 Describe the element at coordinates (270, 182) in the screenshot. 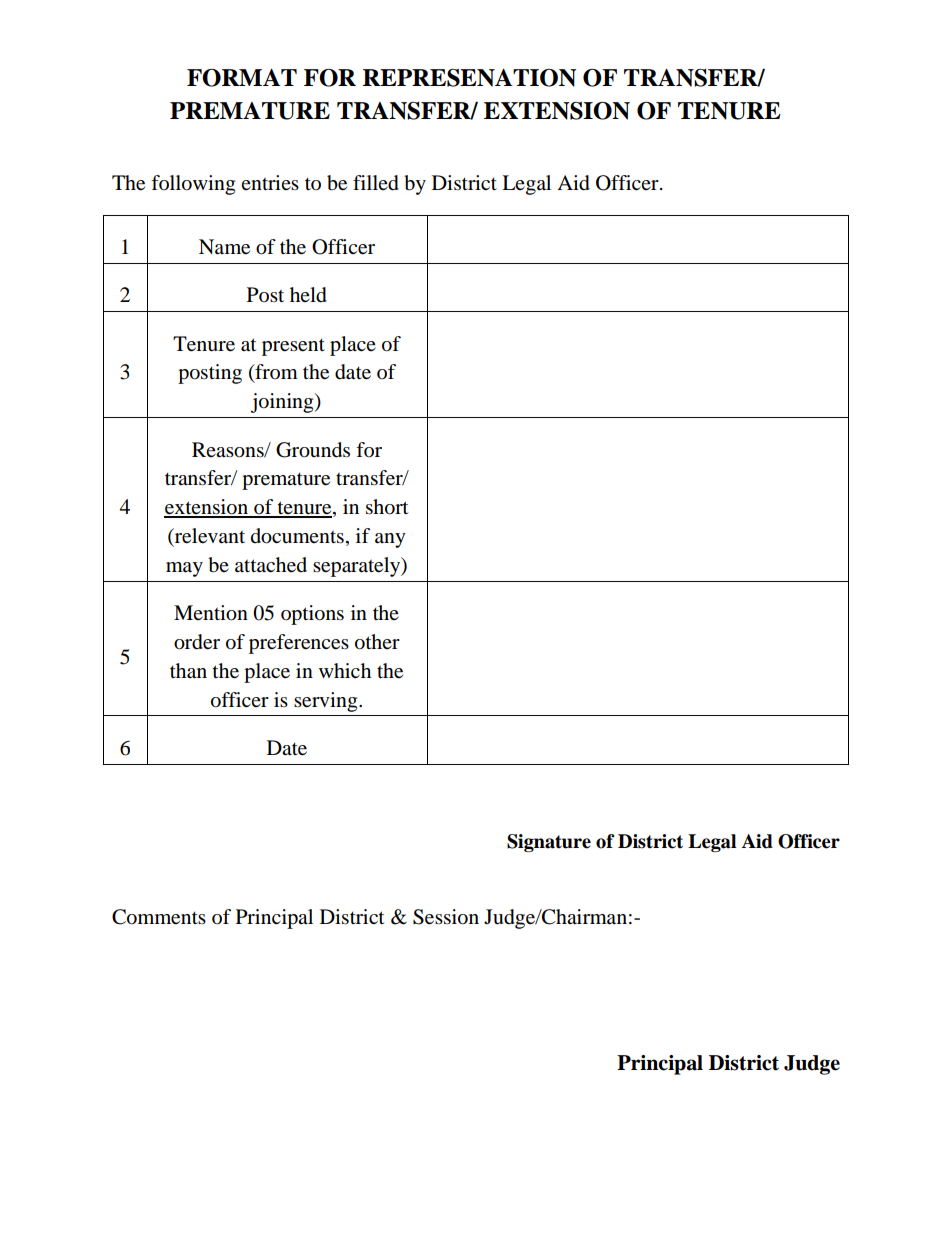

I see `entries` at that location.
